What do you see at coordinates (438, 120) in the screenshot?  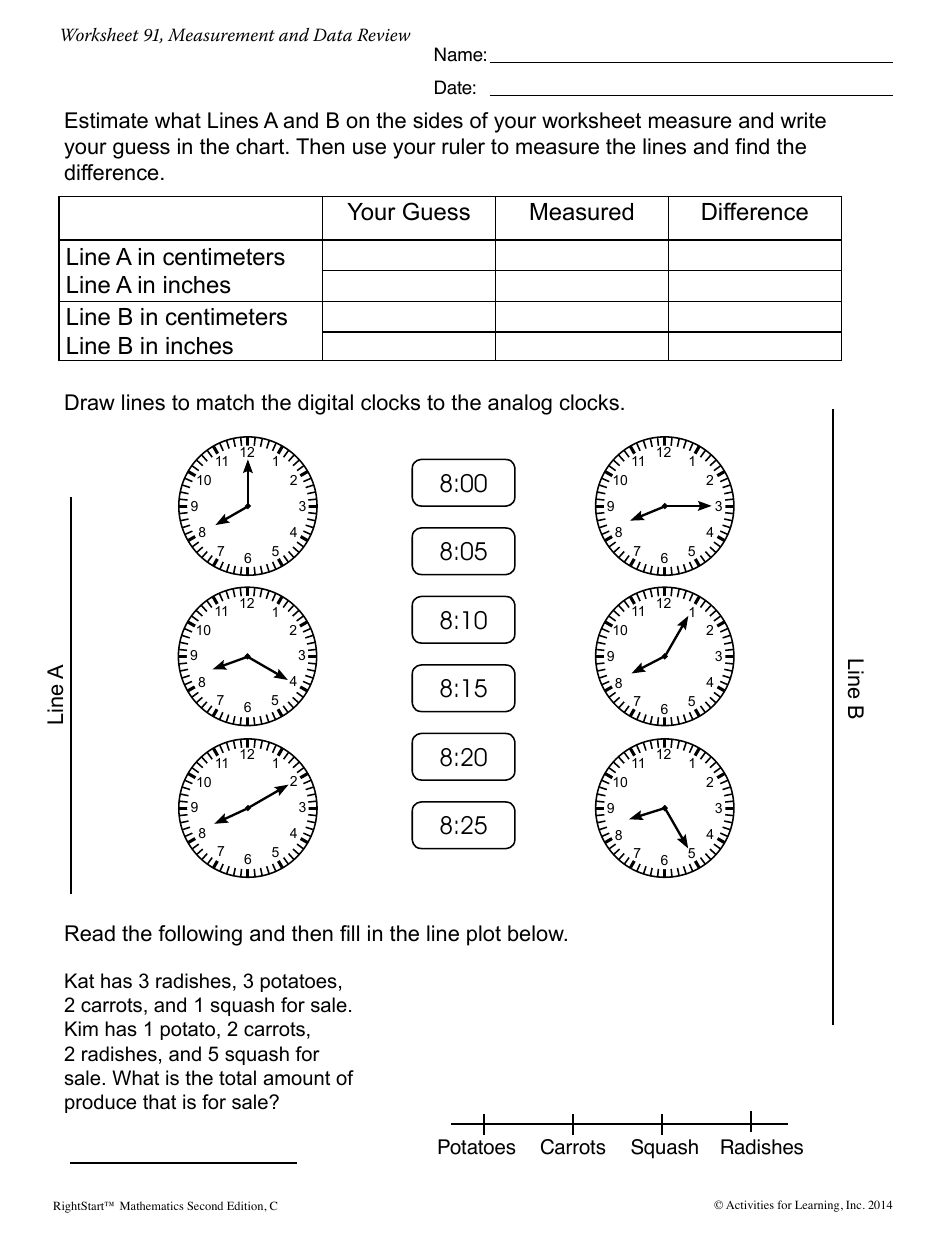 I see `sides` at bounding box center [438, 120].
